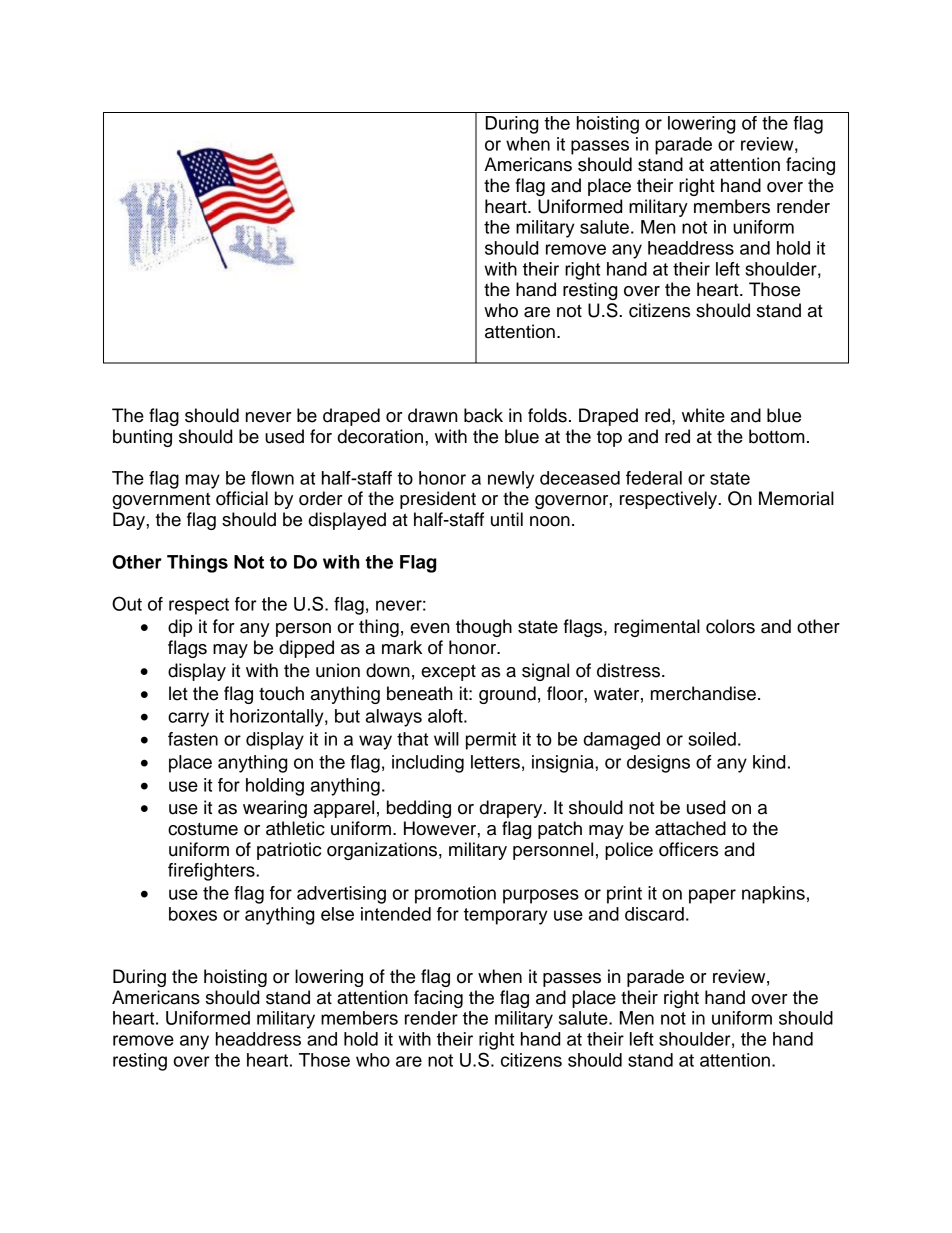 The height and width of the page is (1233, 952). I want to click on bunting, so click(142, 438).
